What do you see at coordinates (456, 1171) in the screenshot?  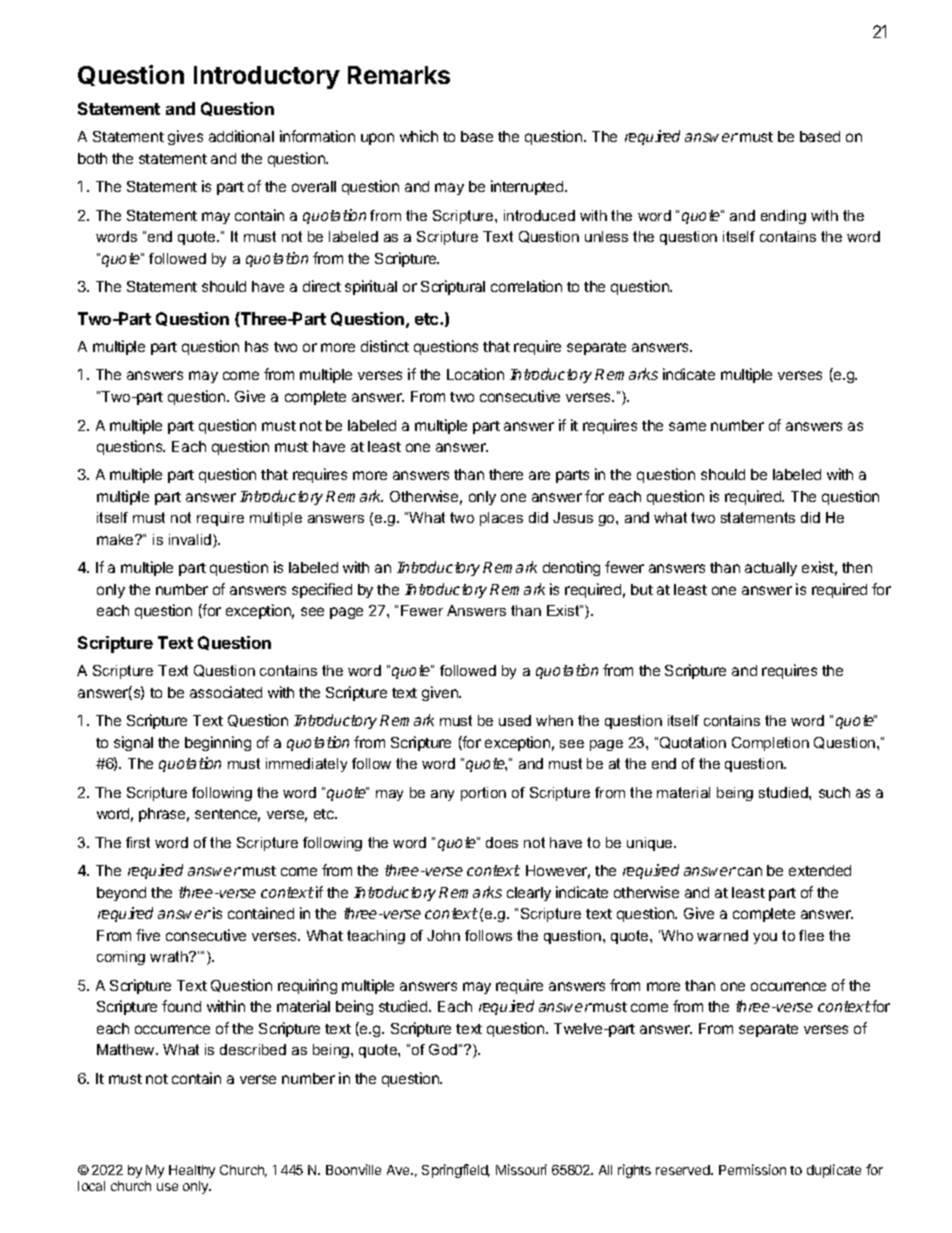 I see `Springfield` at bounding box center [456, 1171].
